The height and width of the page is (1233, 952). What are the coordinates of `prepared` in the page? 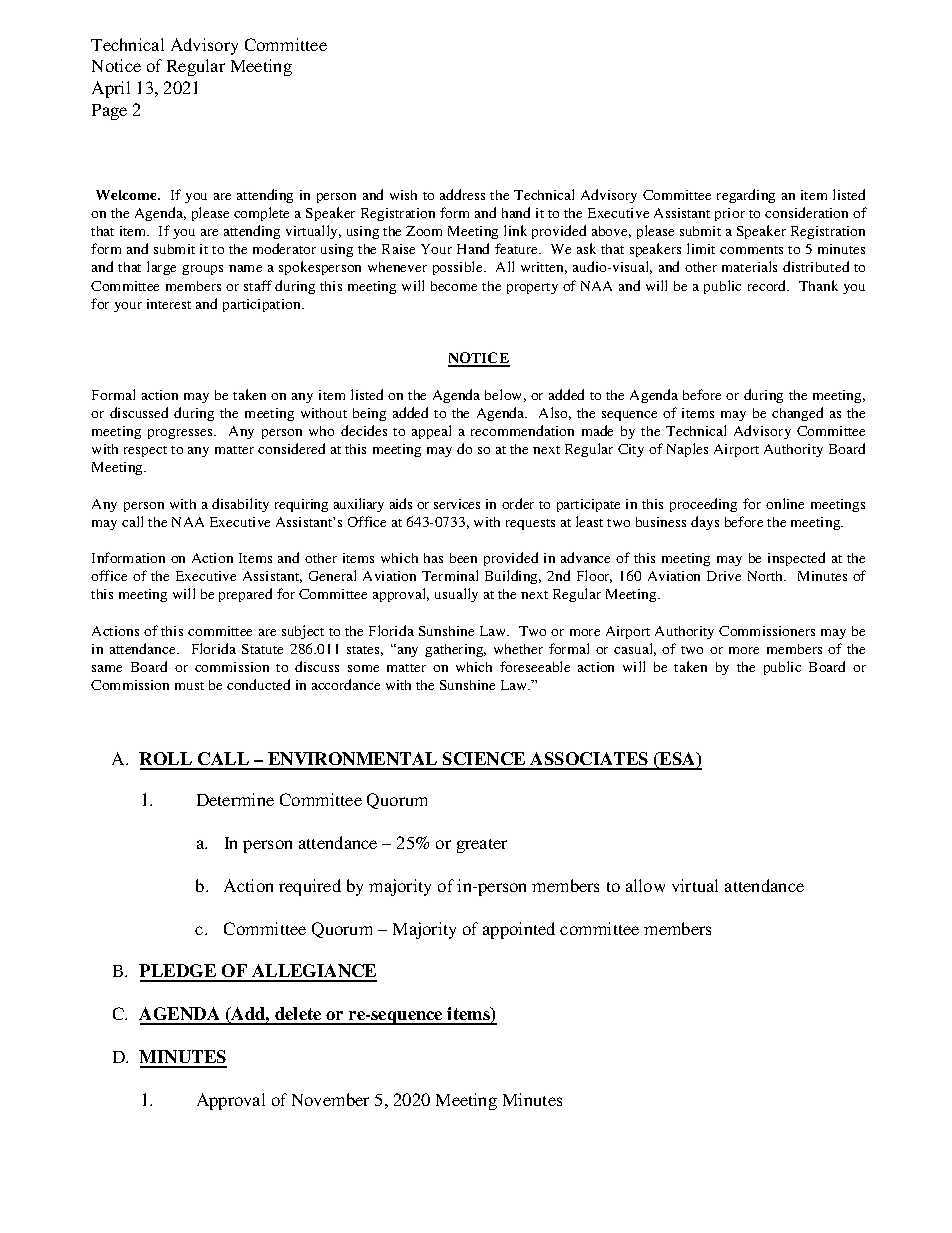 It's located at (245, 595).
